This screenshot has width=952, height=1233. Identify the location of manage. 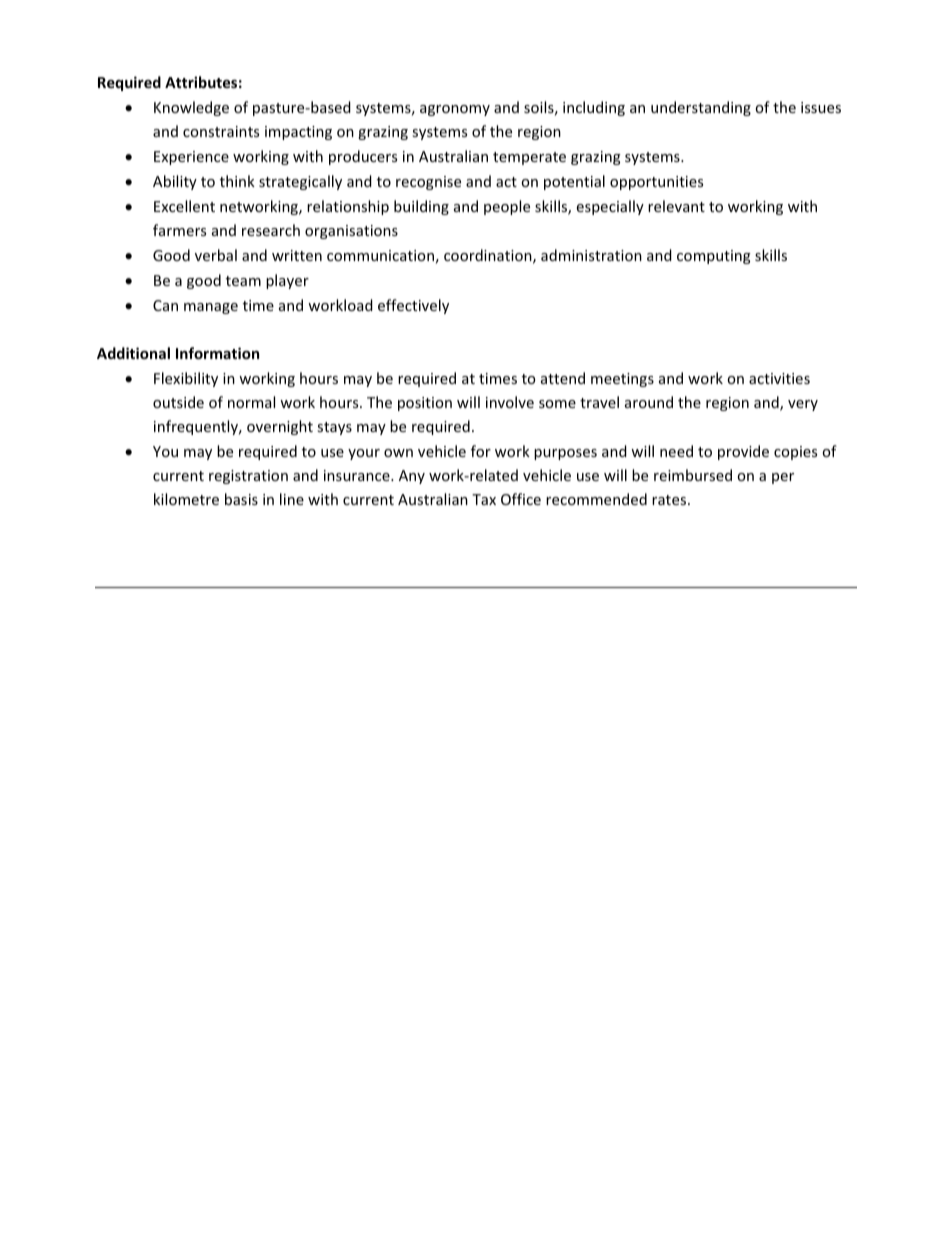
(211, 308).
